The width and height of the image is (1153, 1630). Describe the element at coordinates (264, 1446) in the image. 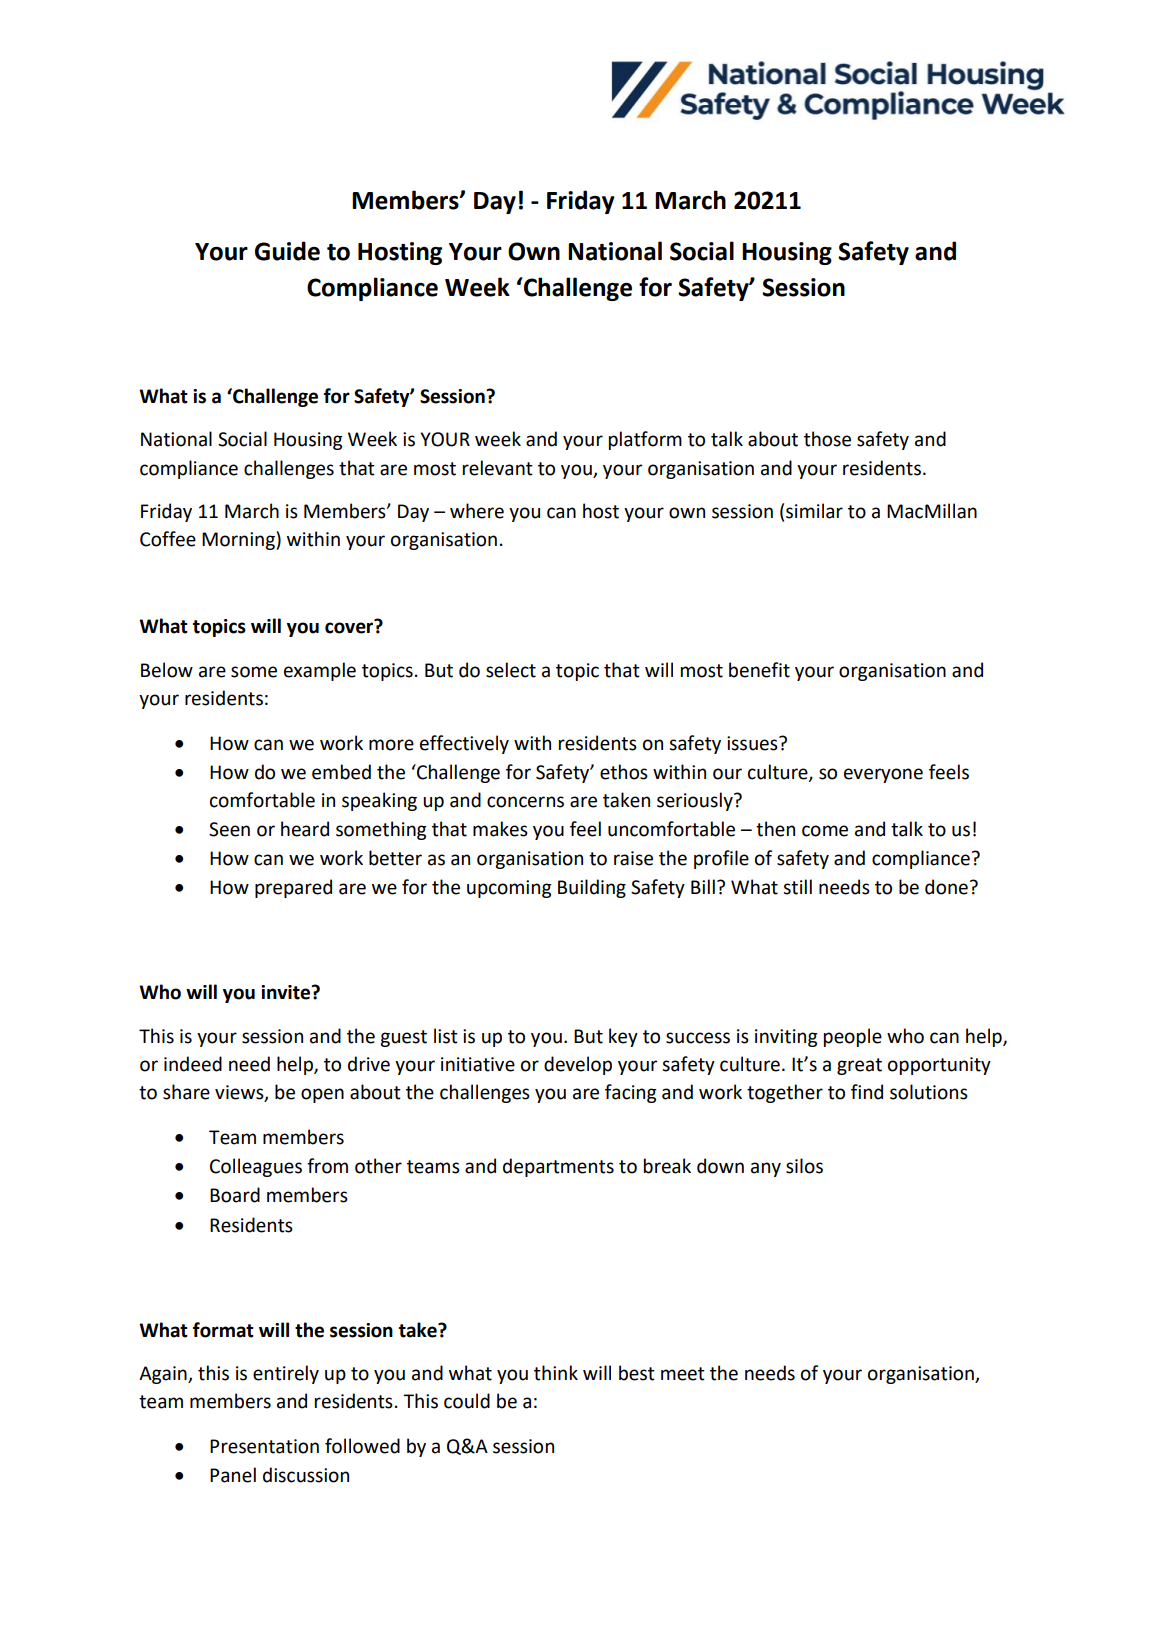

I see `Presentation` at that location.
